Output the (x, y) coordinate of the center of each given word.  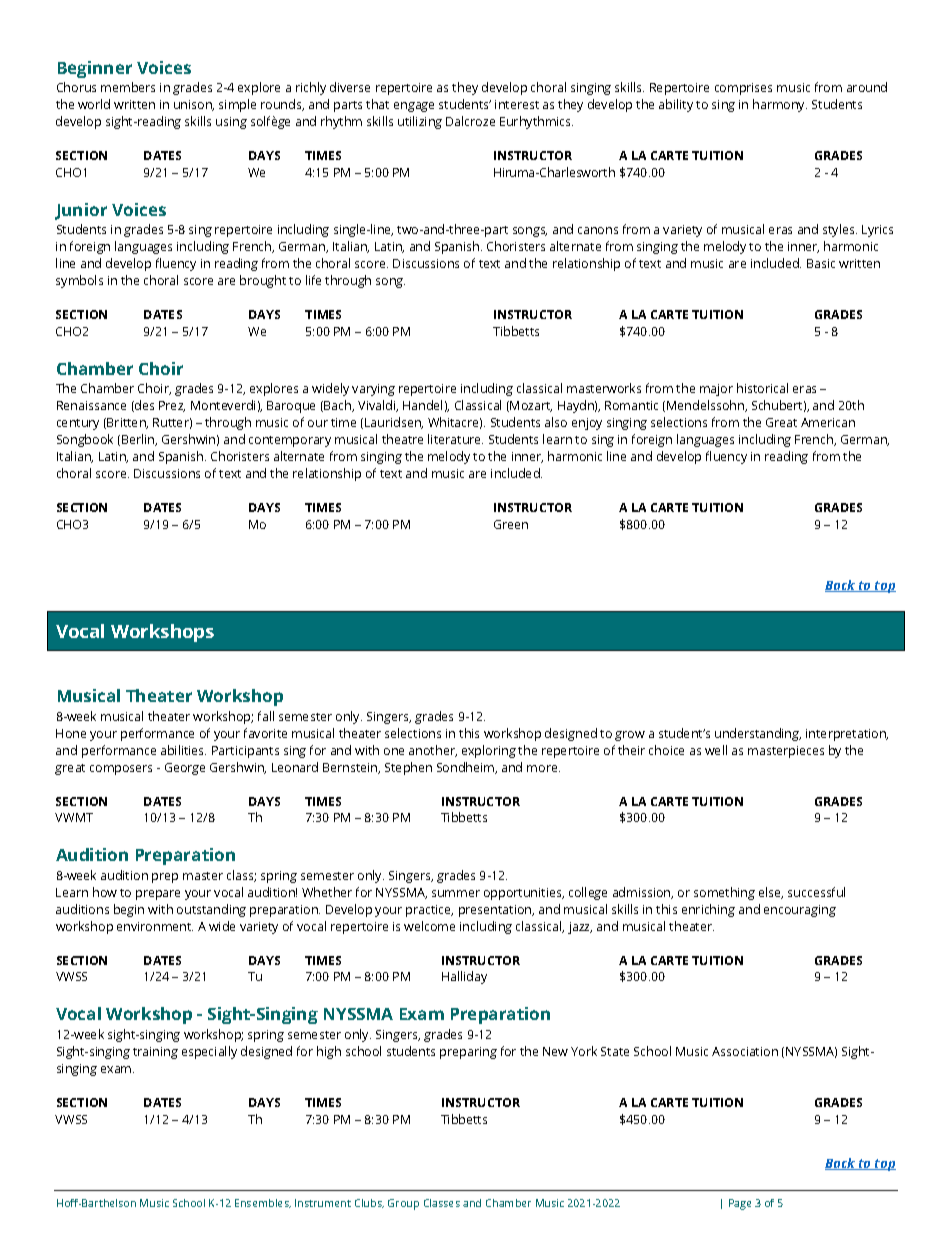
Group (403, 1204)
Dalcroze (470, 121)
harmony (780, 105)
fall (266, 716)
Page (740, 1204)
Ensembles (263, 1203)
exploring (489, 751)
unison (194, 105)
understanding (758, 734)
